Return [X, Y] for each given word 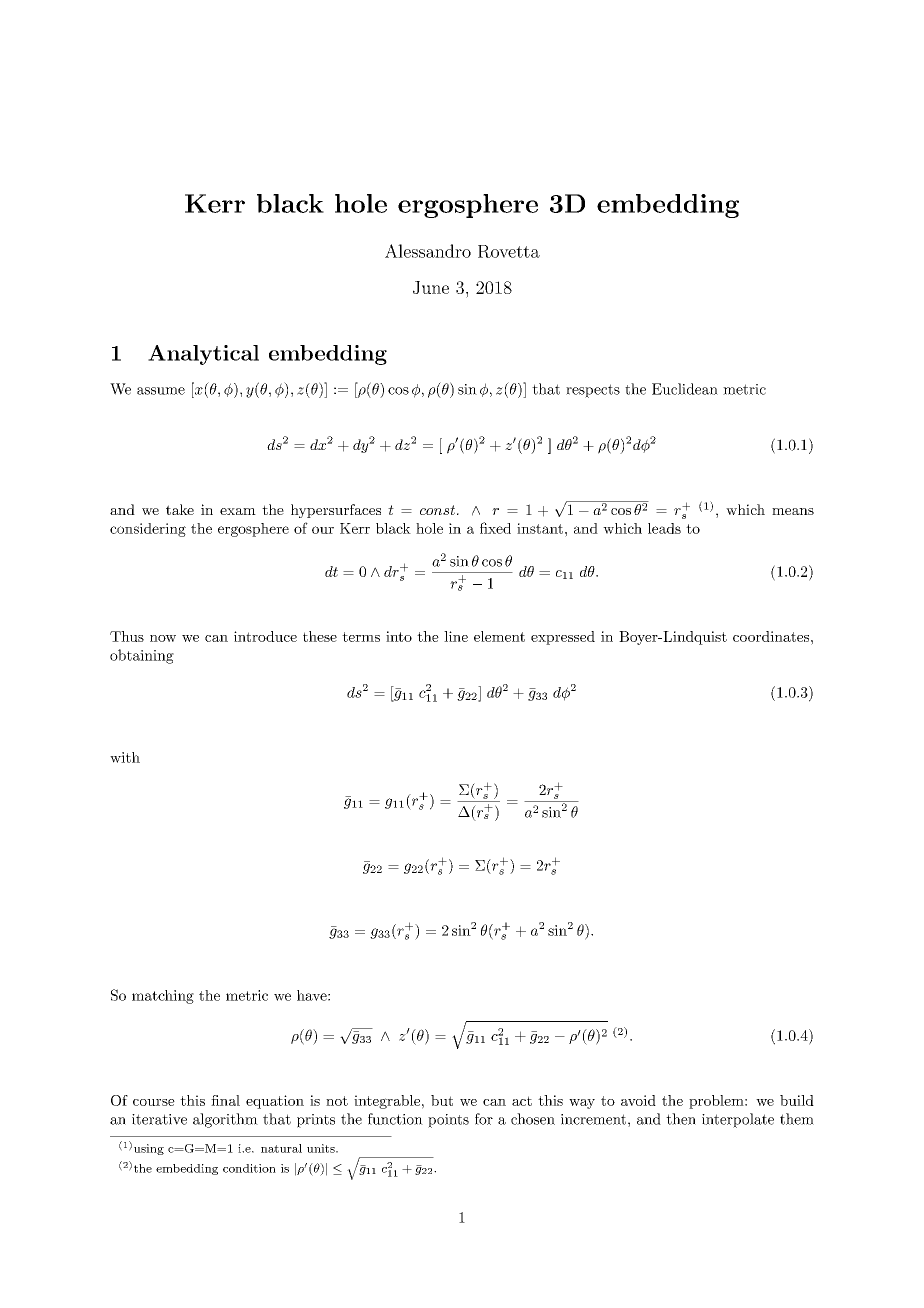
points [448, 1121]
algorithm [225, 1120]
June [431, 287]
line [456, 636]
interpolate [738, 1120]
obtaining [142, 656]
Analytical [203, 355]
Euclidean [685, 389]
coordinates [771, 636]
